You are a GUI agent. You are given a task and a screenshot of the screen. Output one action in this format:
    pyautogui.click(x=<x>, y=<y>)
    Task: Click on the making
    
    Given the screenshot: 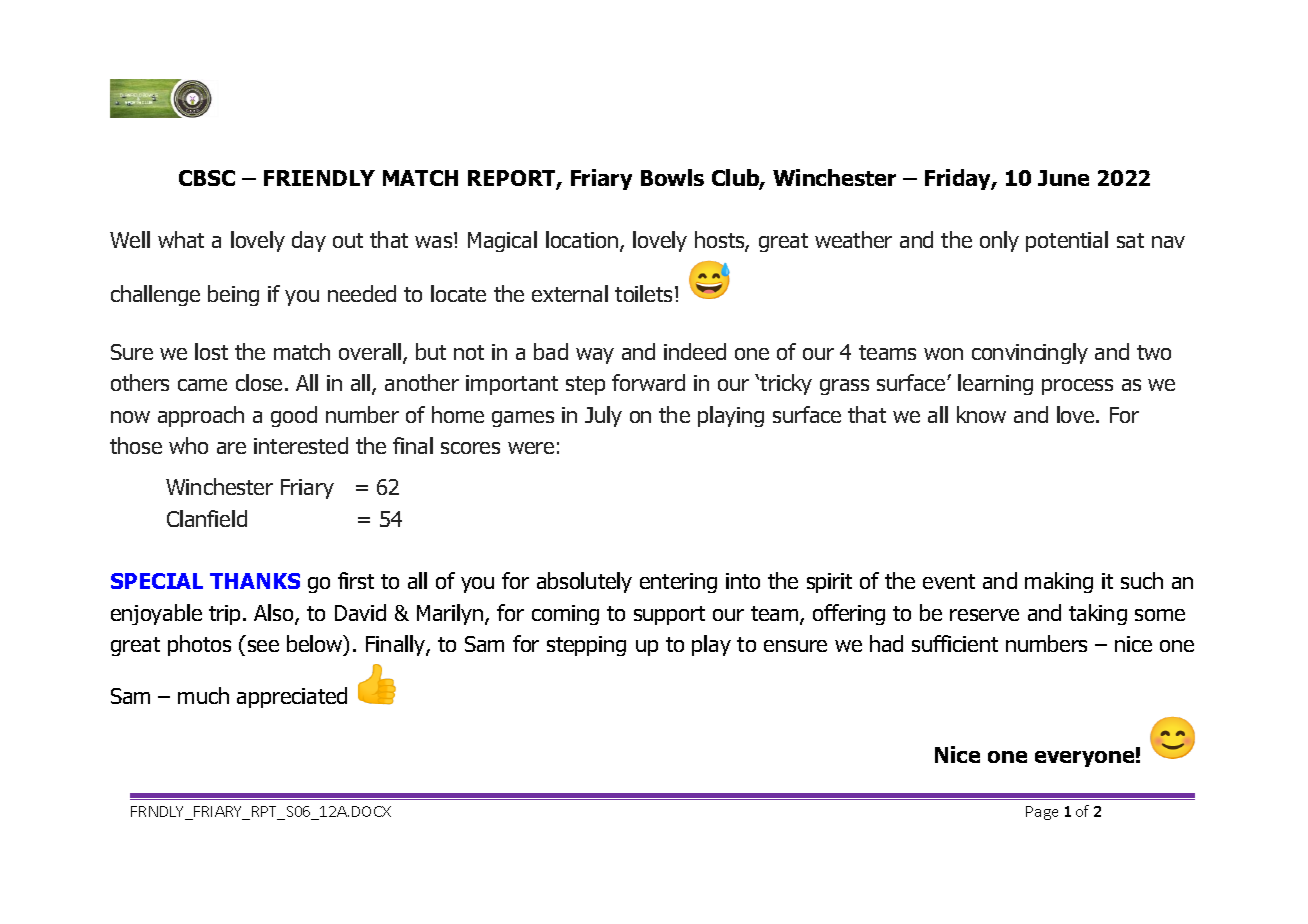 What is the action you would take?
    pyautogui.click(x=1059, y=582)
